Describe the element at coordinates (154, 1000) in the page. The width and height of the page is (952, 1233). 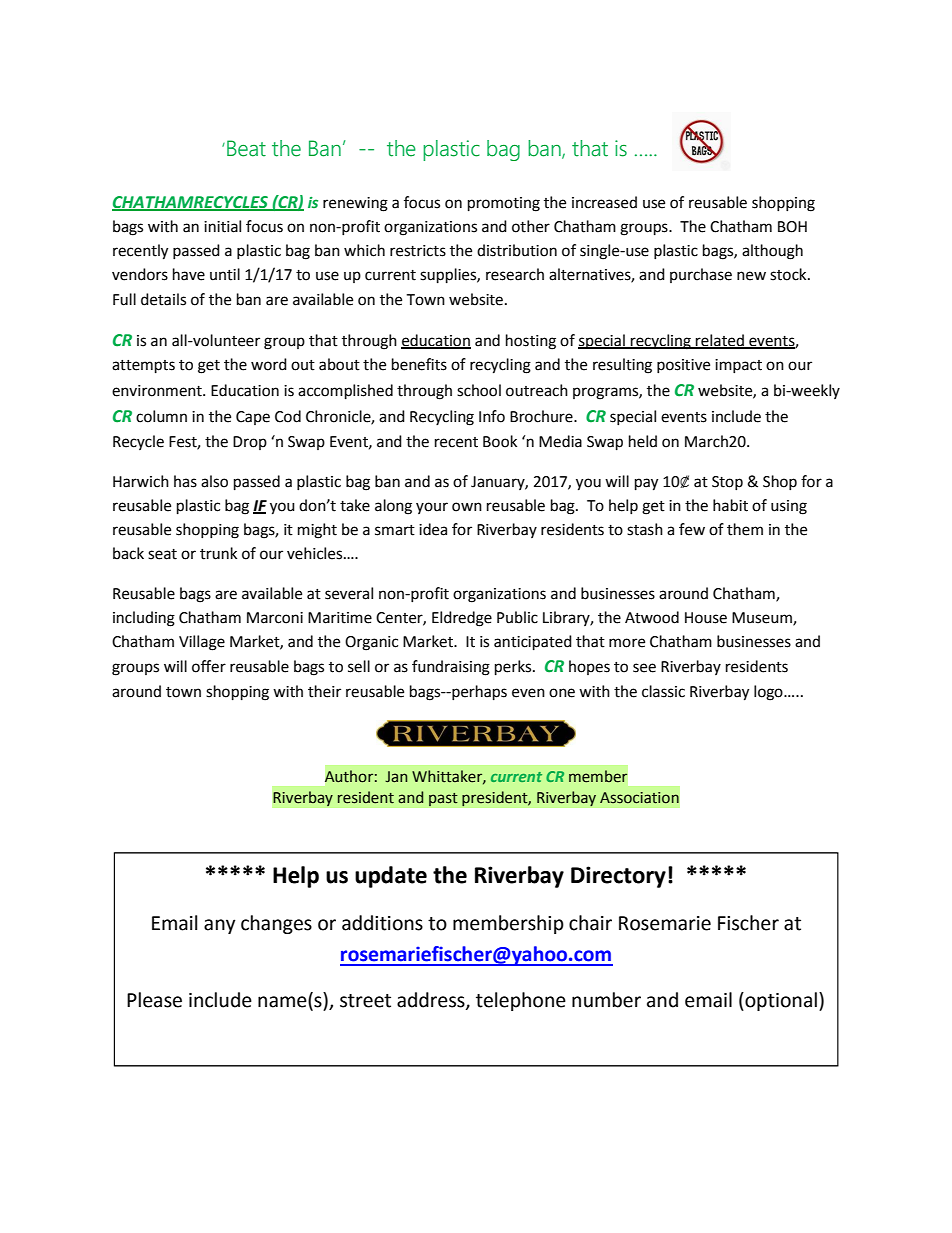
I see `Please` at that location.
